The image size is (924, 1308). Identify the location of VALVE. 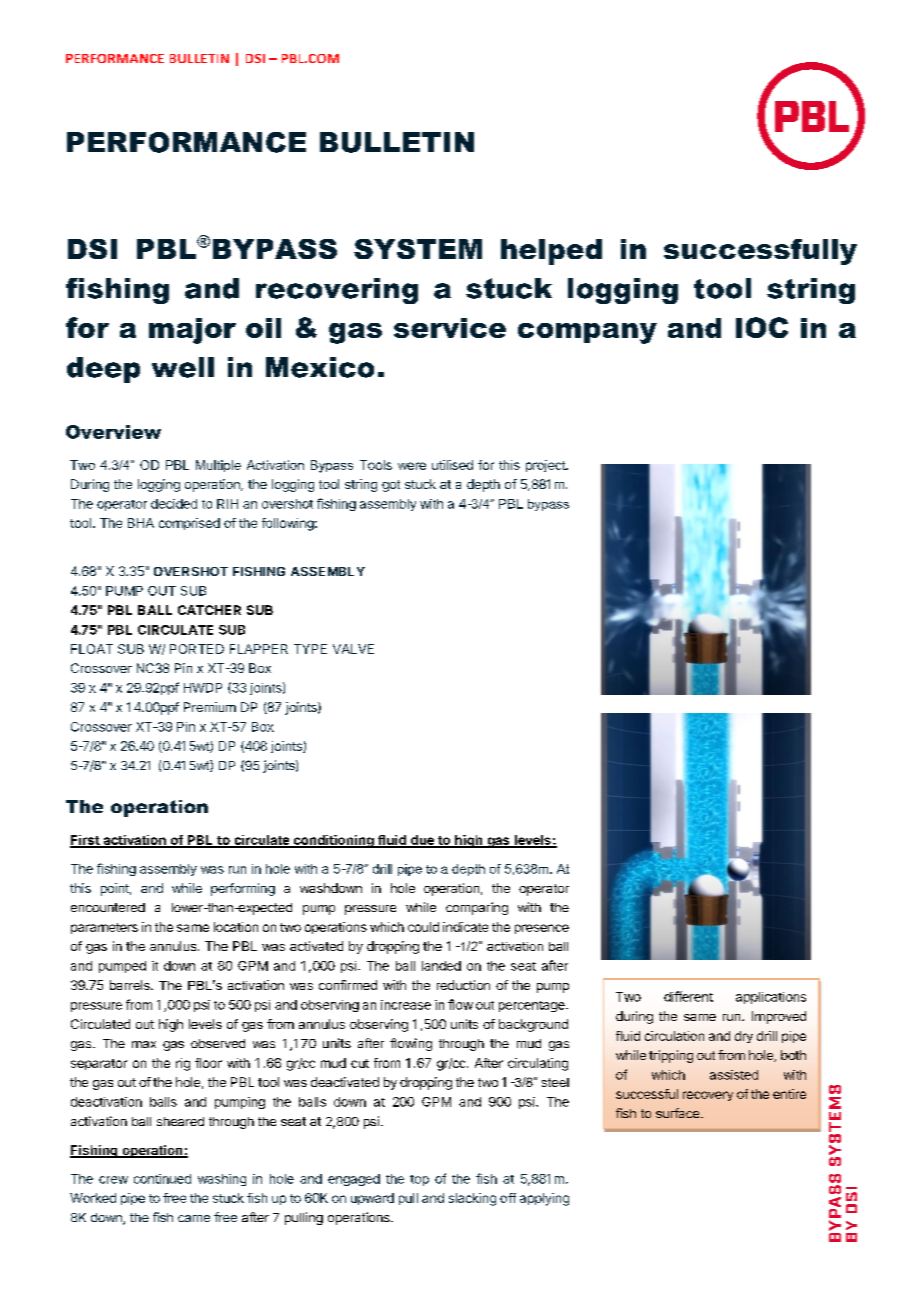
(353, 649).
